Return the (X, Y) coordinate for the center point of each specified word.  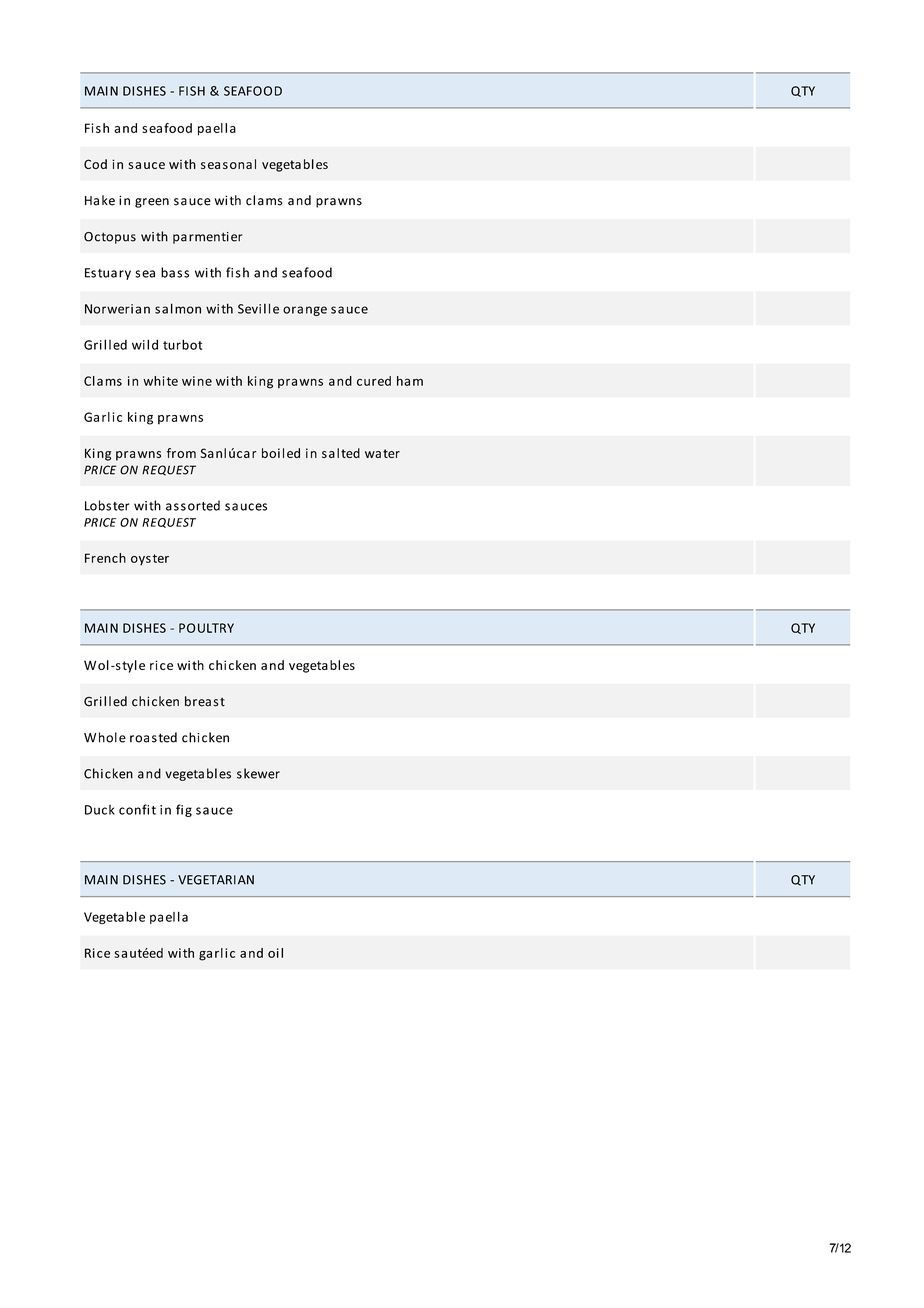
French (105, 558)
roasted (153, 737)
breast (205, 701)
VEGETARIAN (216, 880)
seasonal (228, 164)
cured (374, 381)
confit (137, 809)
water (382, 453)
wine (197, 381)
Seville (258, 308)
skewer (258, 773)
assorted (193, 505)
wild (145, 344)
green (152, 203)
